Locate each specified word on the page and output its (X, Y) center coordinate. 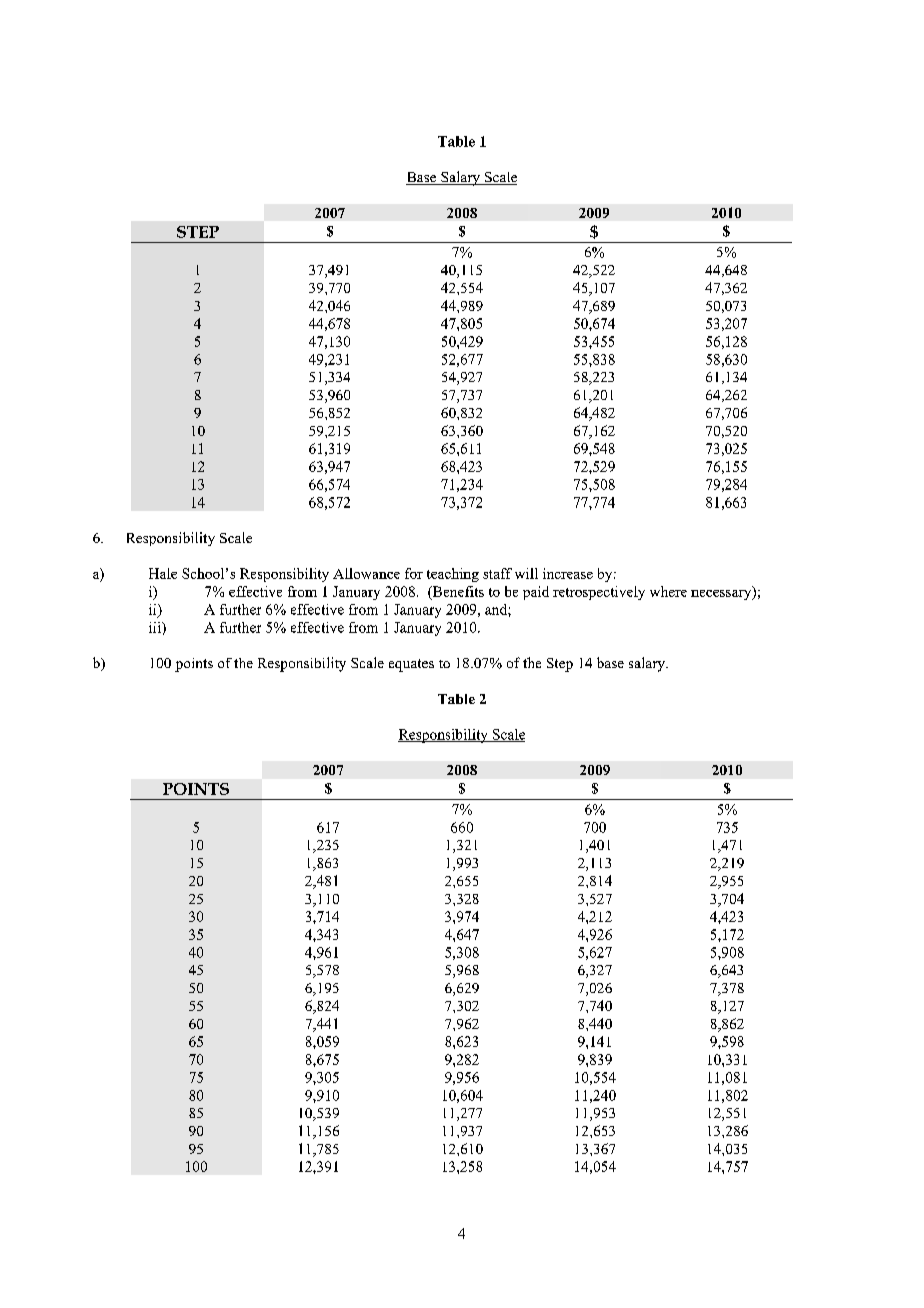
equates (411, 665)
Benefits (457, 592)
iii (156, 627)
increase (568, 573)
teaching (453, 575)
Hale (163, 573)
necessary (722, 593)
